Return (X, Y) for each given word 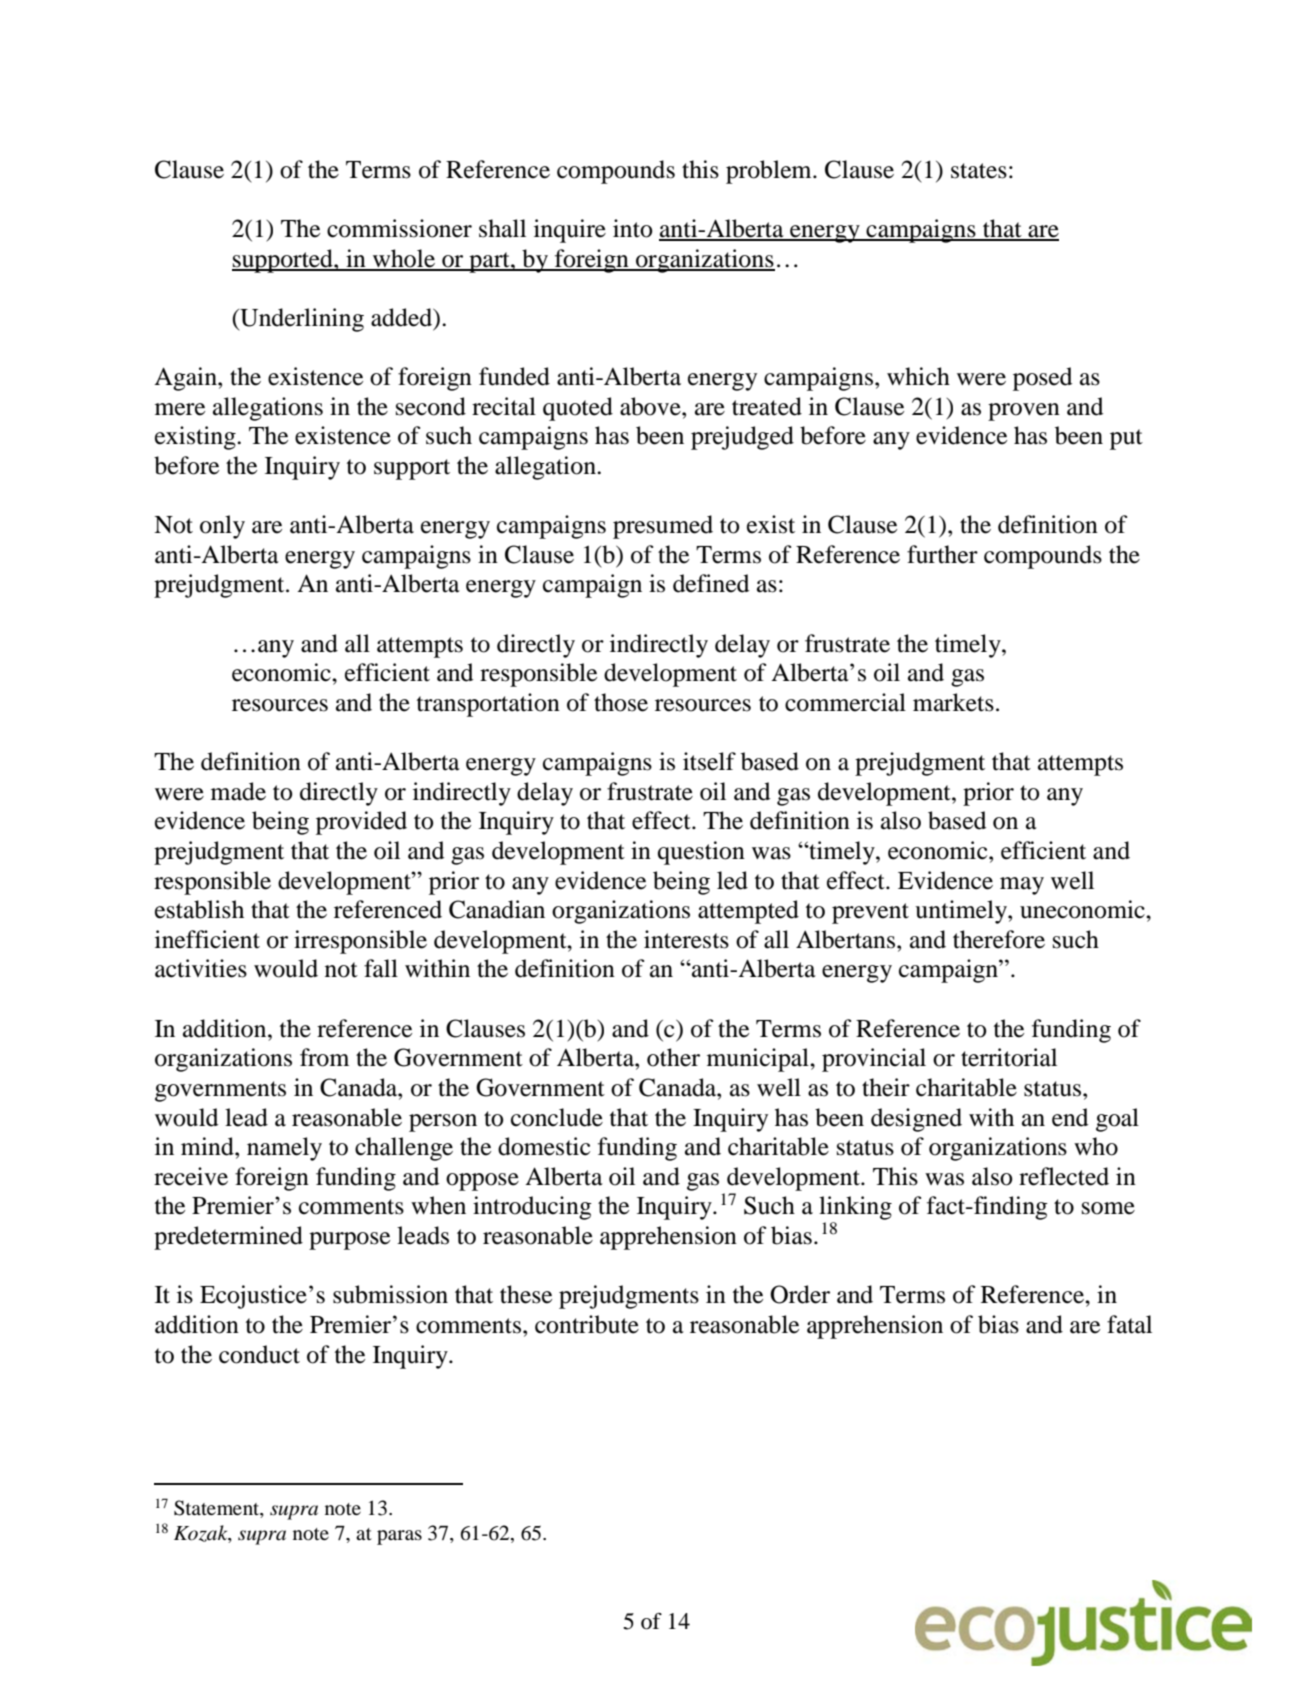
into (632, 228)
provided (361, 823)
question (701, 853)
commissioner (399, 228)
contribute (587, 1324)
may (1022, 886)
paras (399, 1537)
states (979, 171)
